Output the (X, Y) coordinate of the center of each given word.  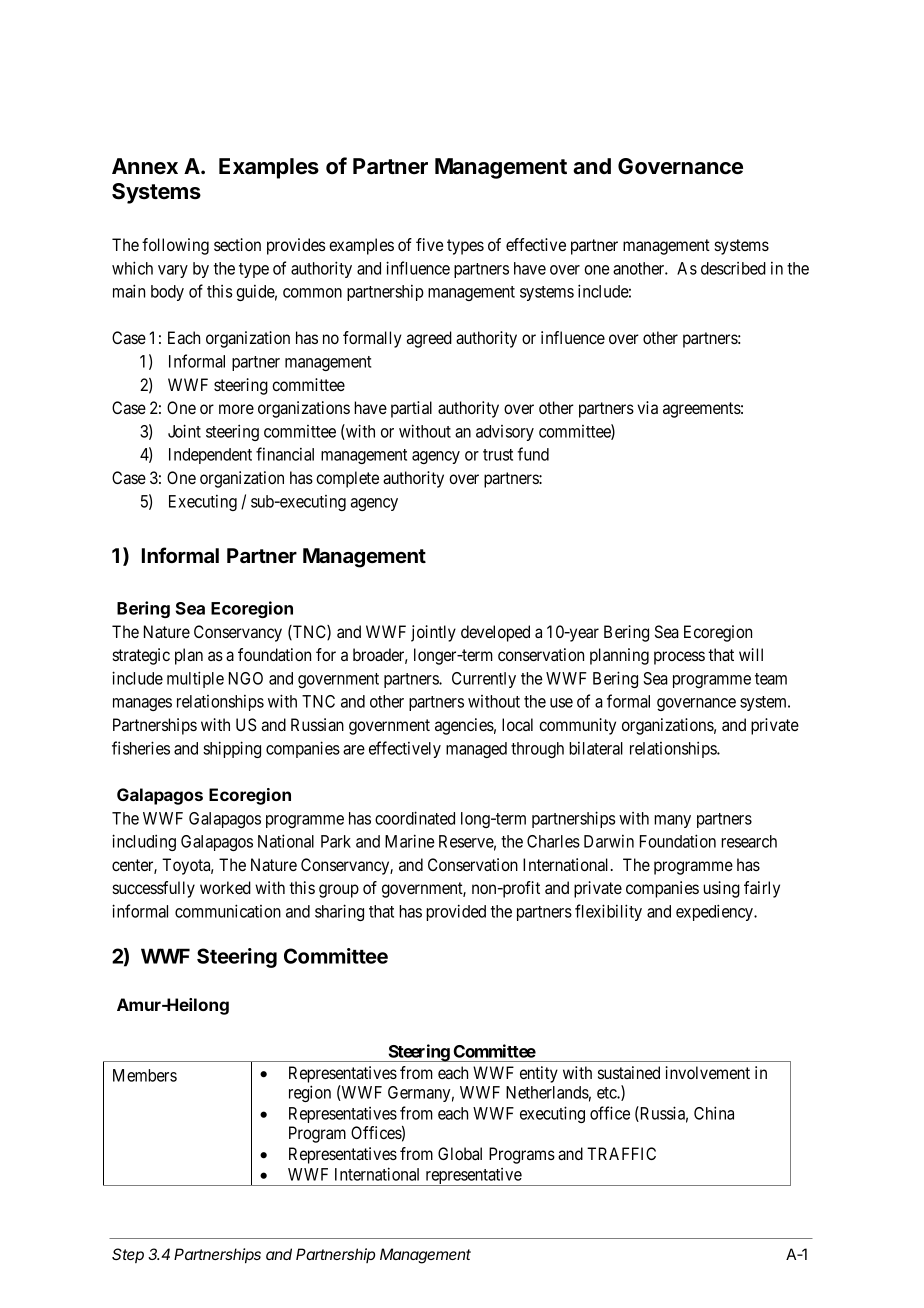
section (237, 244)
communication (228, 911)
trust (498, 455)
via (647, 407)
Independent (210, 456)
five (429, 244)
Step (128, 1255)
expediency (715, 912)
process (679, 658)
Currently (484, 680)
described (733, 268)
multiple (195, 679)
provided (456, 912)
